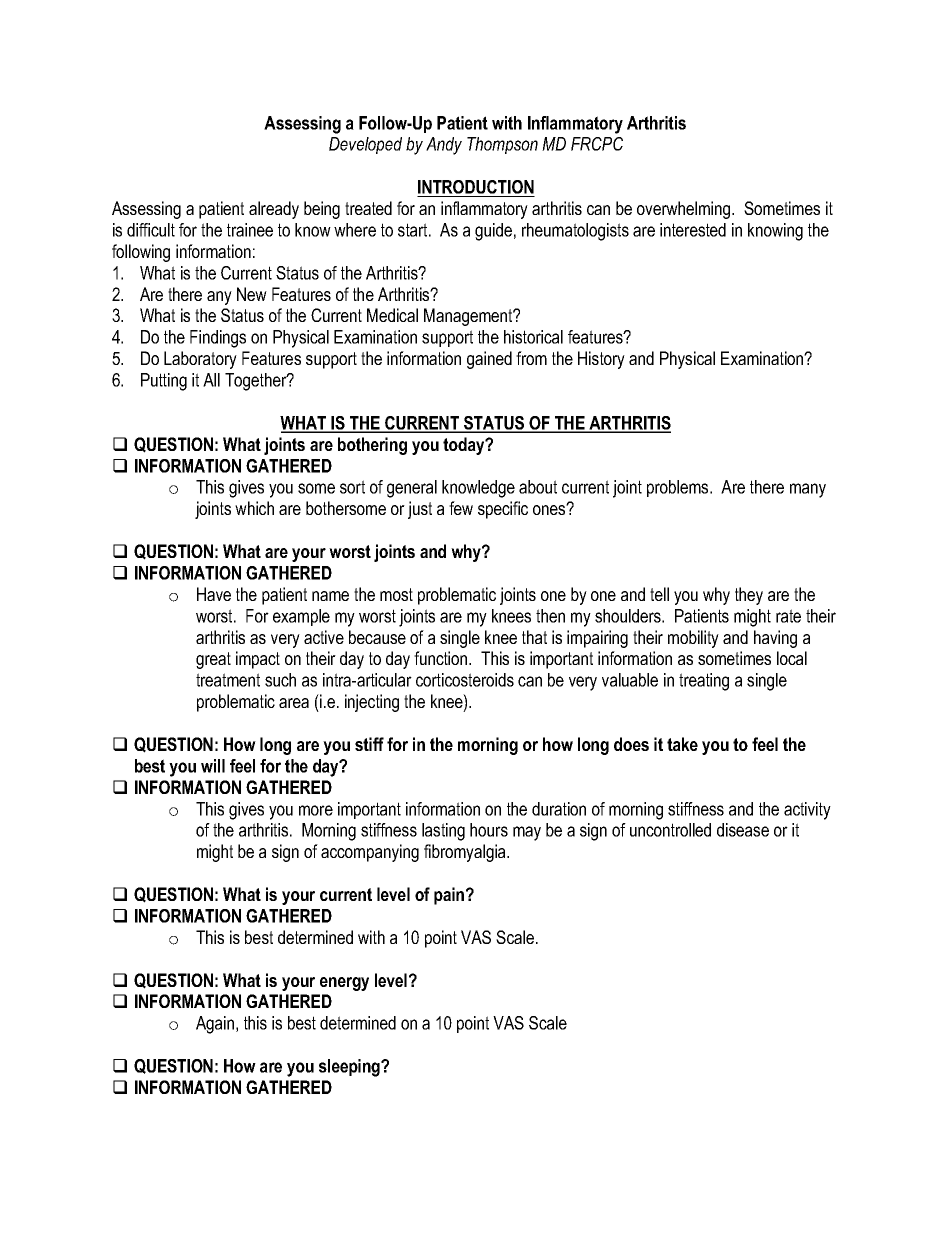  What do you see at coordinates (534, 637) in the document?
I see `that` at bounding box center [534, 637].
